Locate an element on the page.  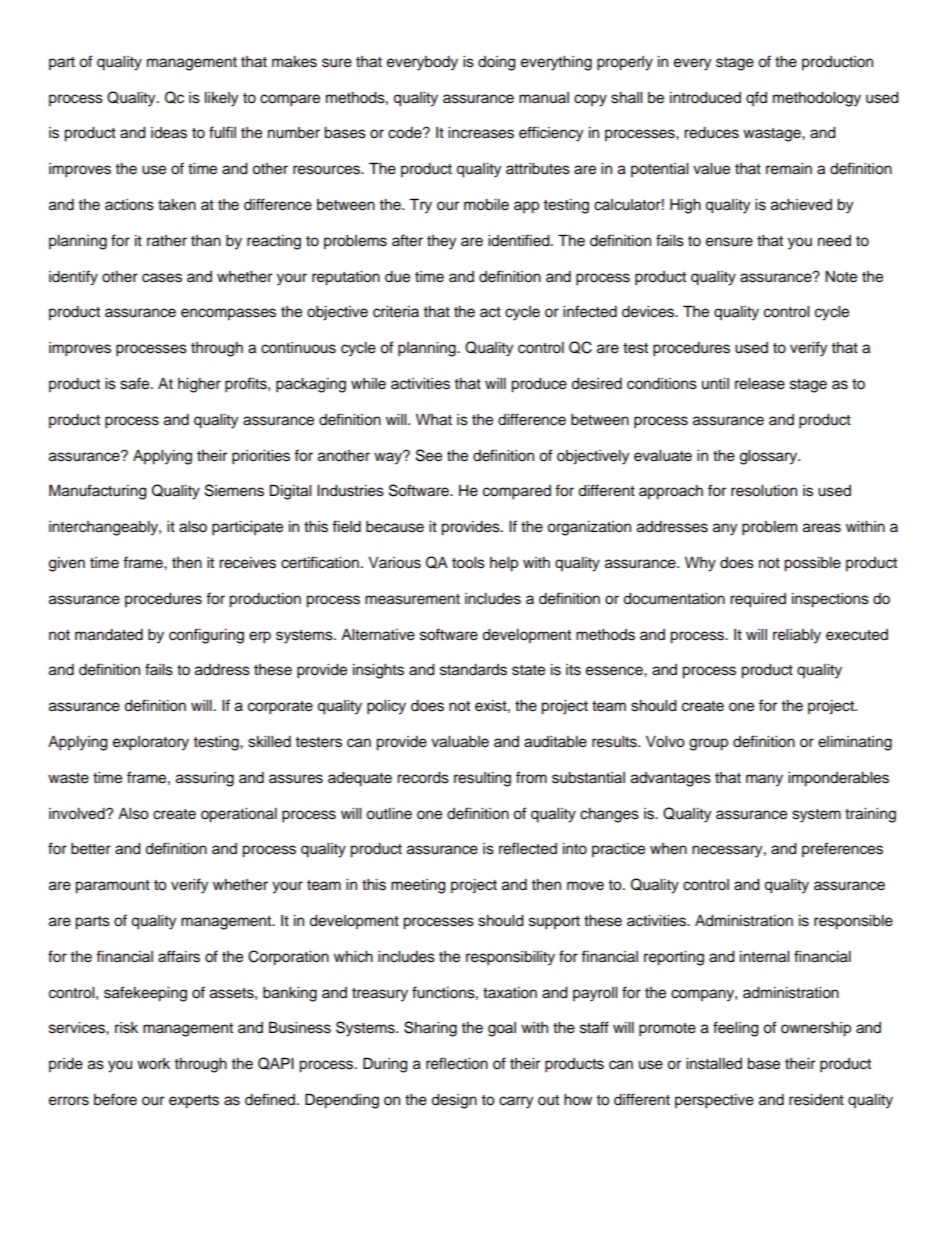
required is located at coordinates (758, 600).
